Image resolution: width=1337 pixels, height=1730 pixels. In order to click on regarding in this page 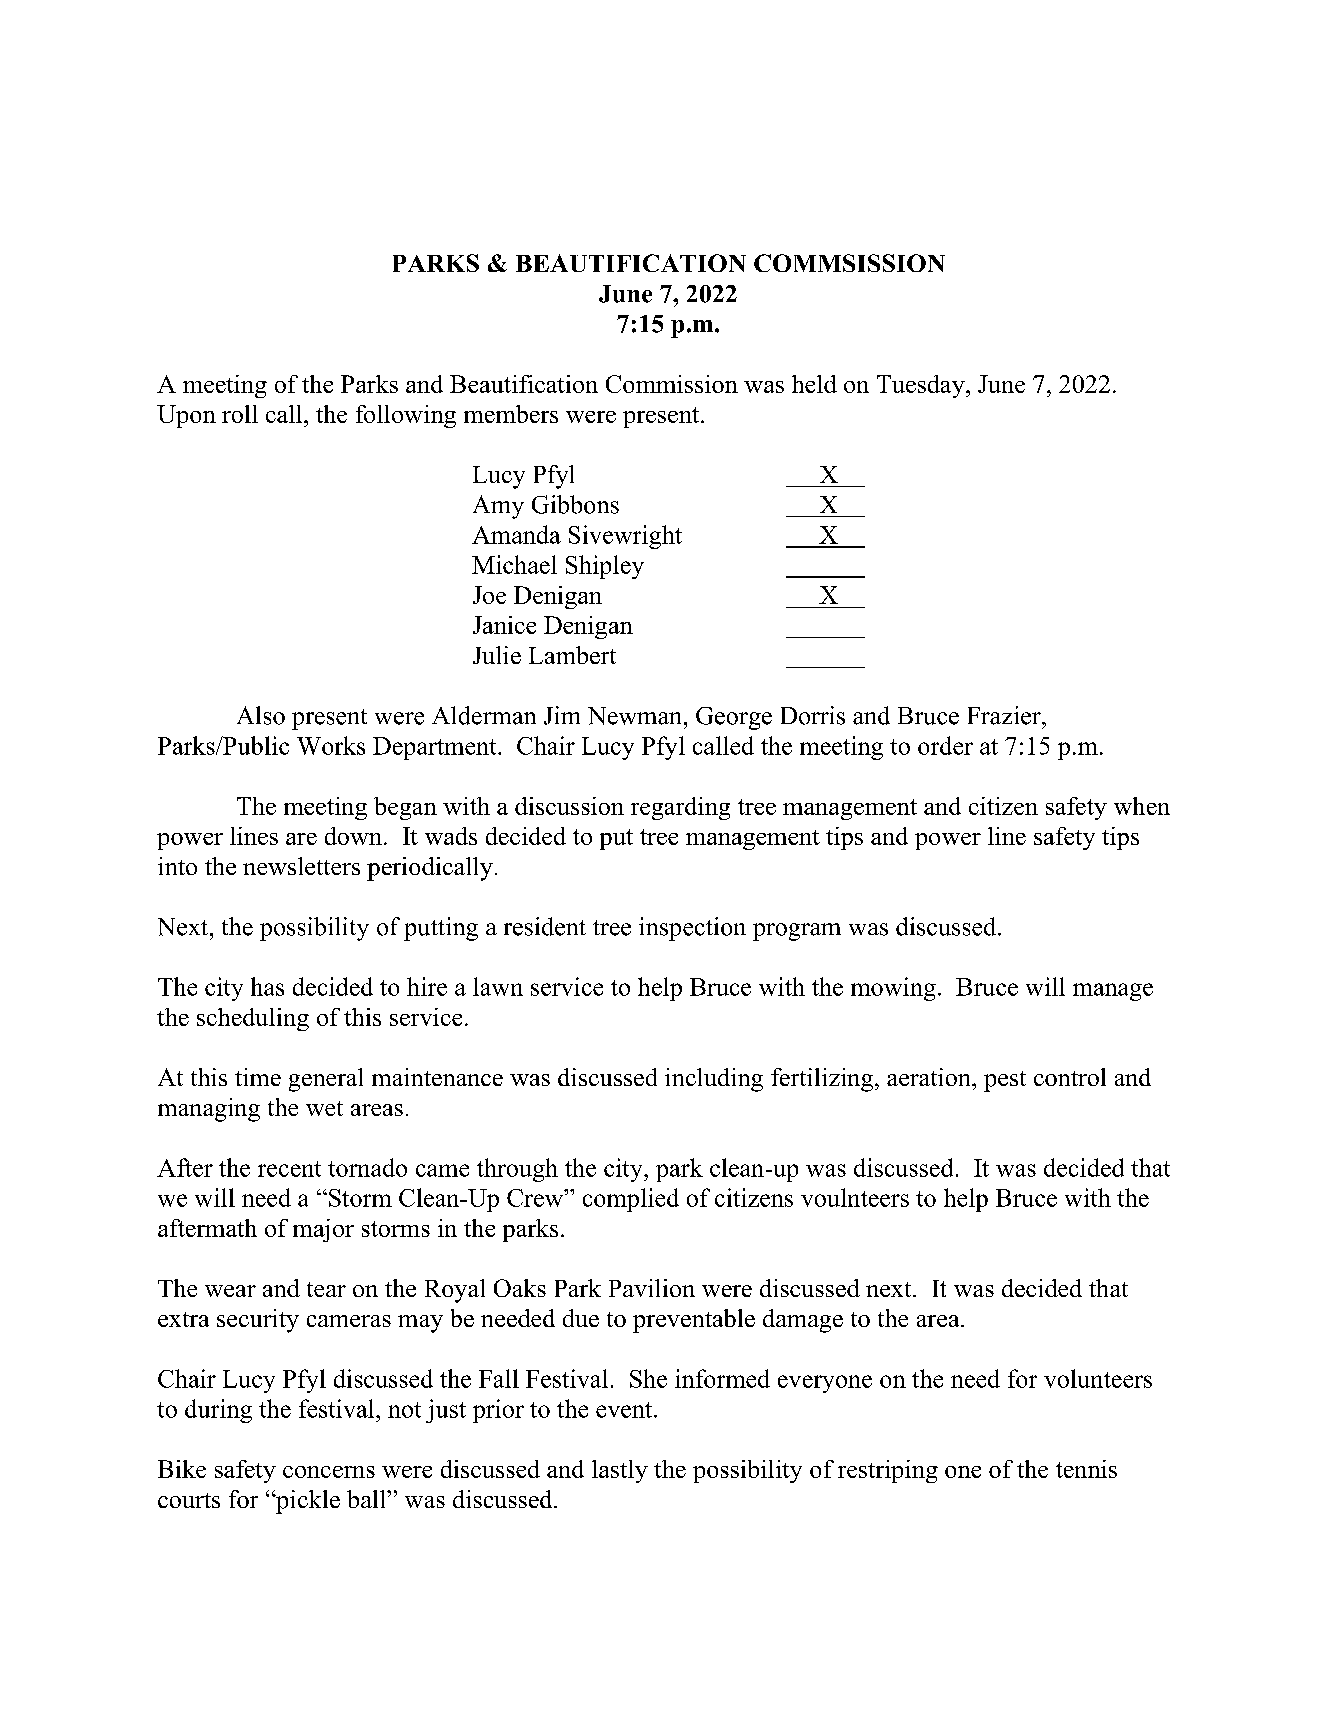, I will do `click(680, 808)`.
